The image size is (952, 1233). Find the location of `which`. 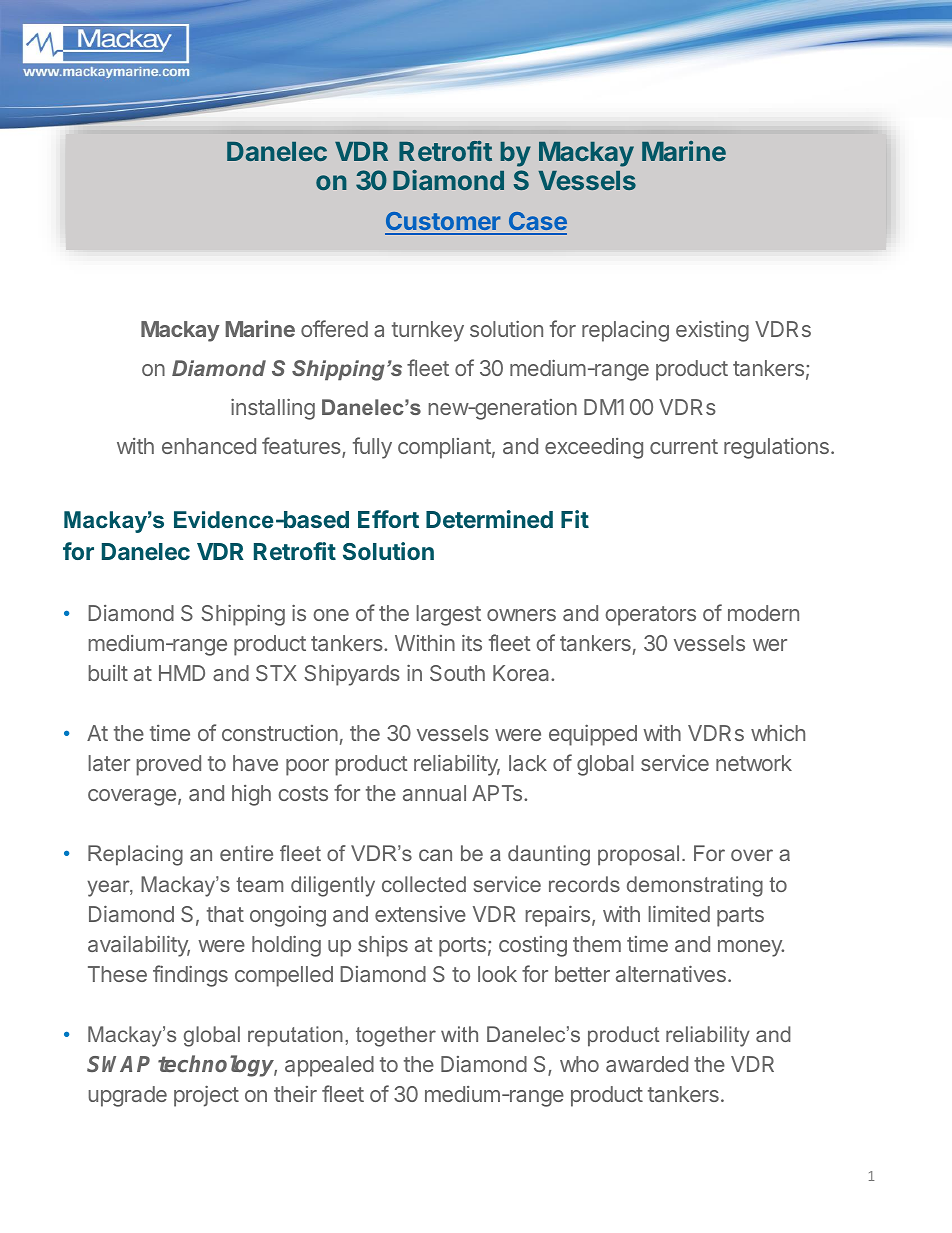

which is located at coordinates (778, 733).
